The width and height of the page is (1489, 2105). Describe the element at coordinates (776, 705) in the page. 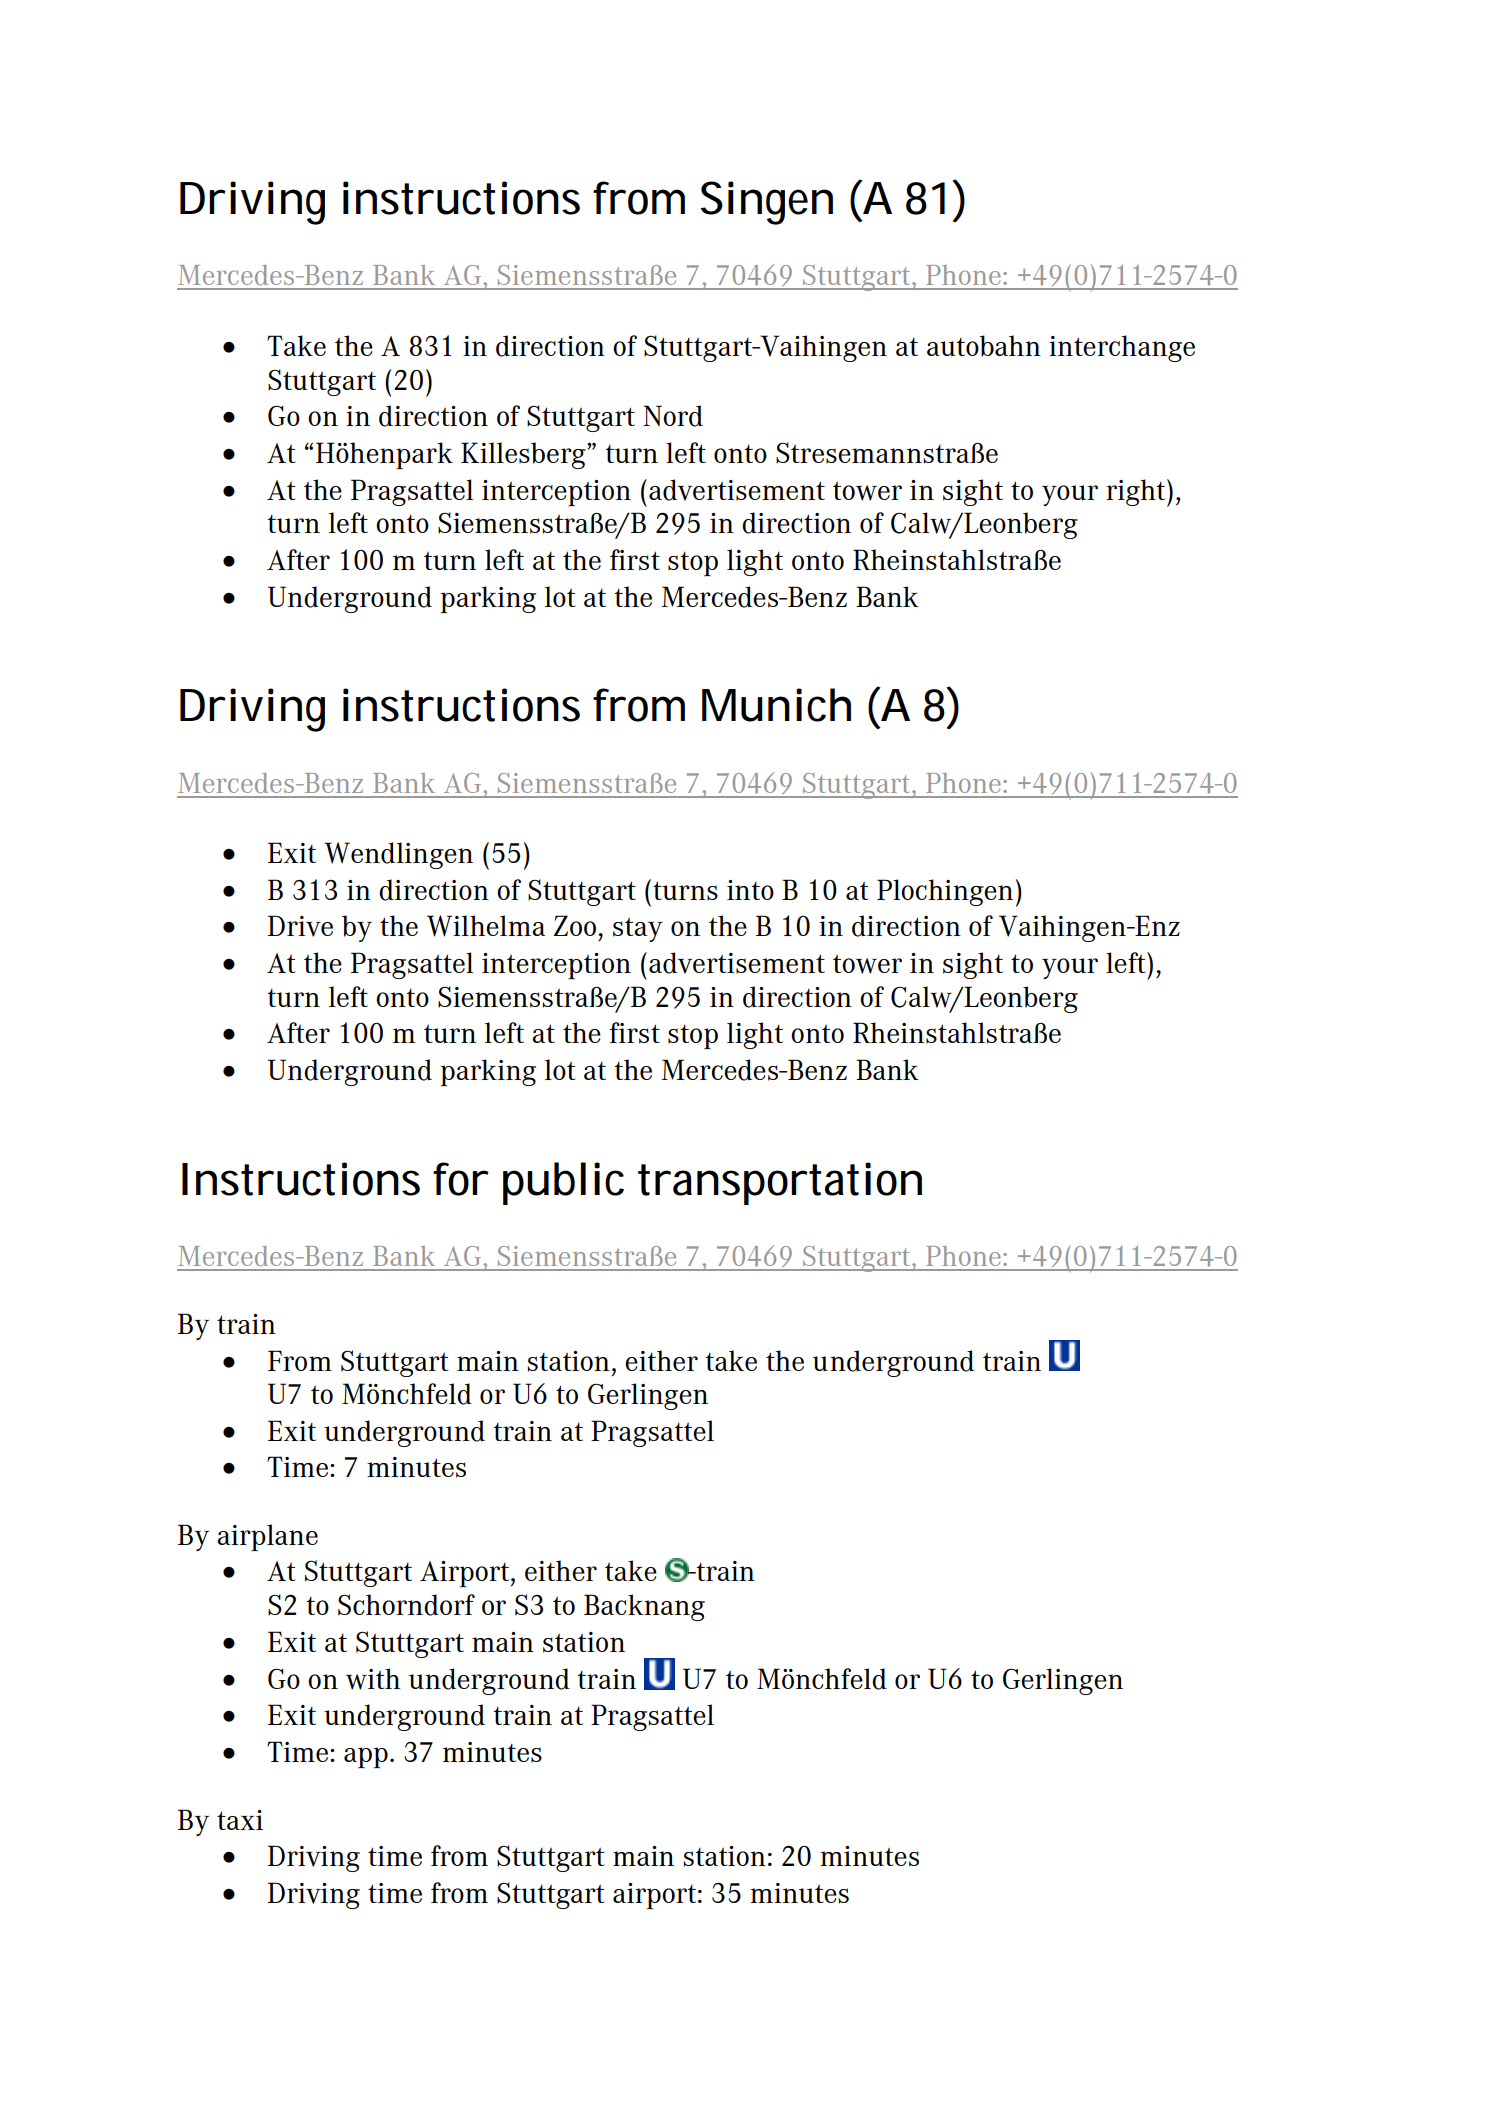

I see `Munich` at that location.
